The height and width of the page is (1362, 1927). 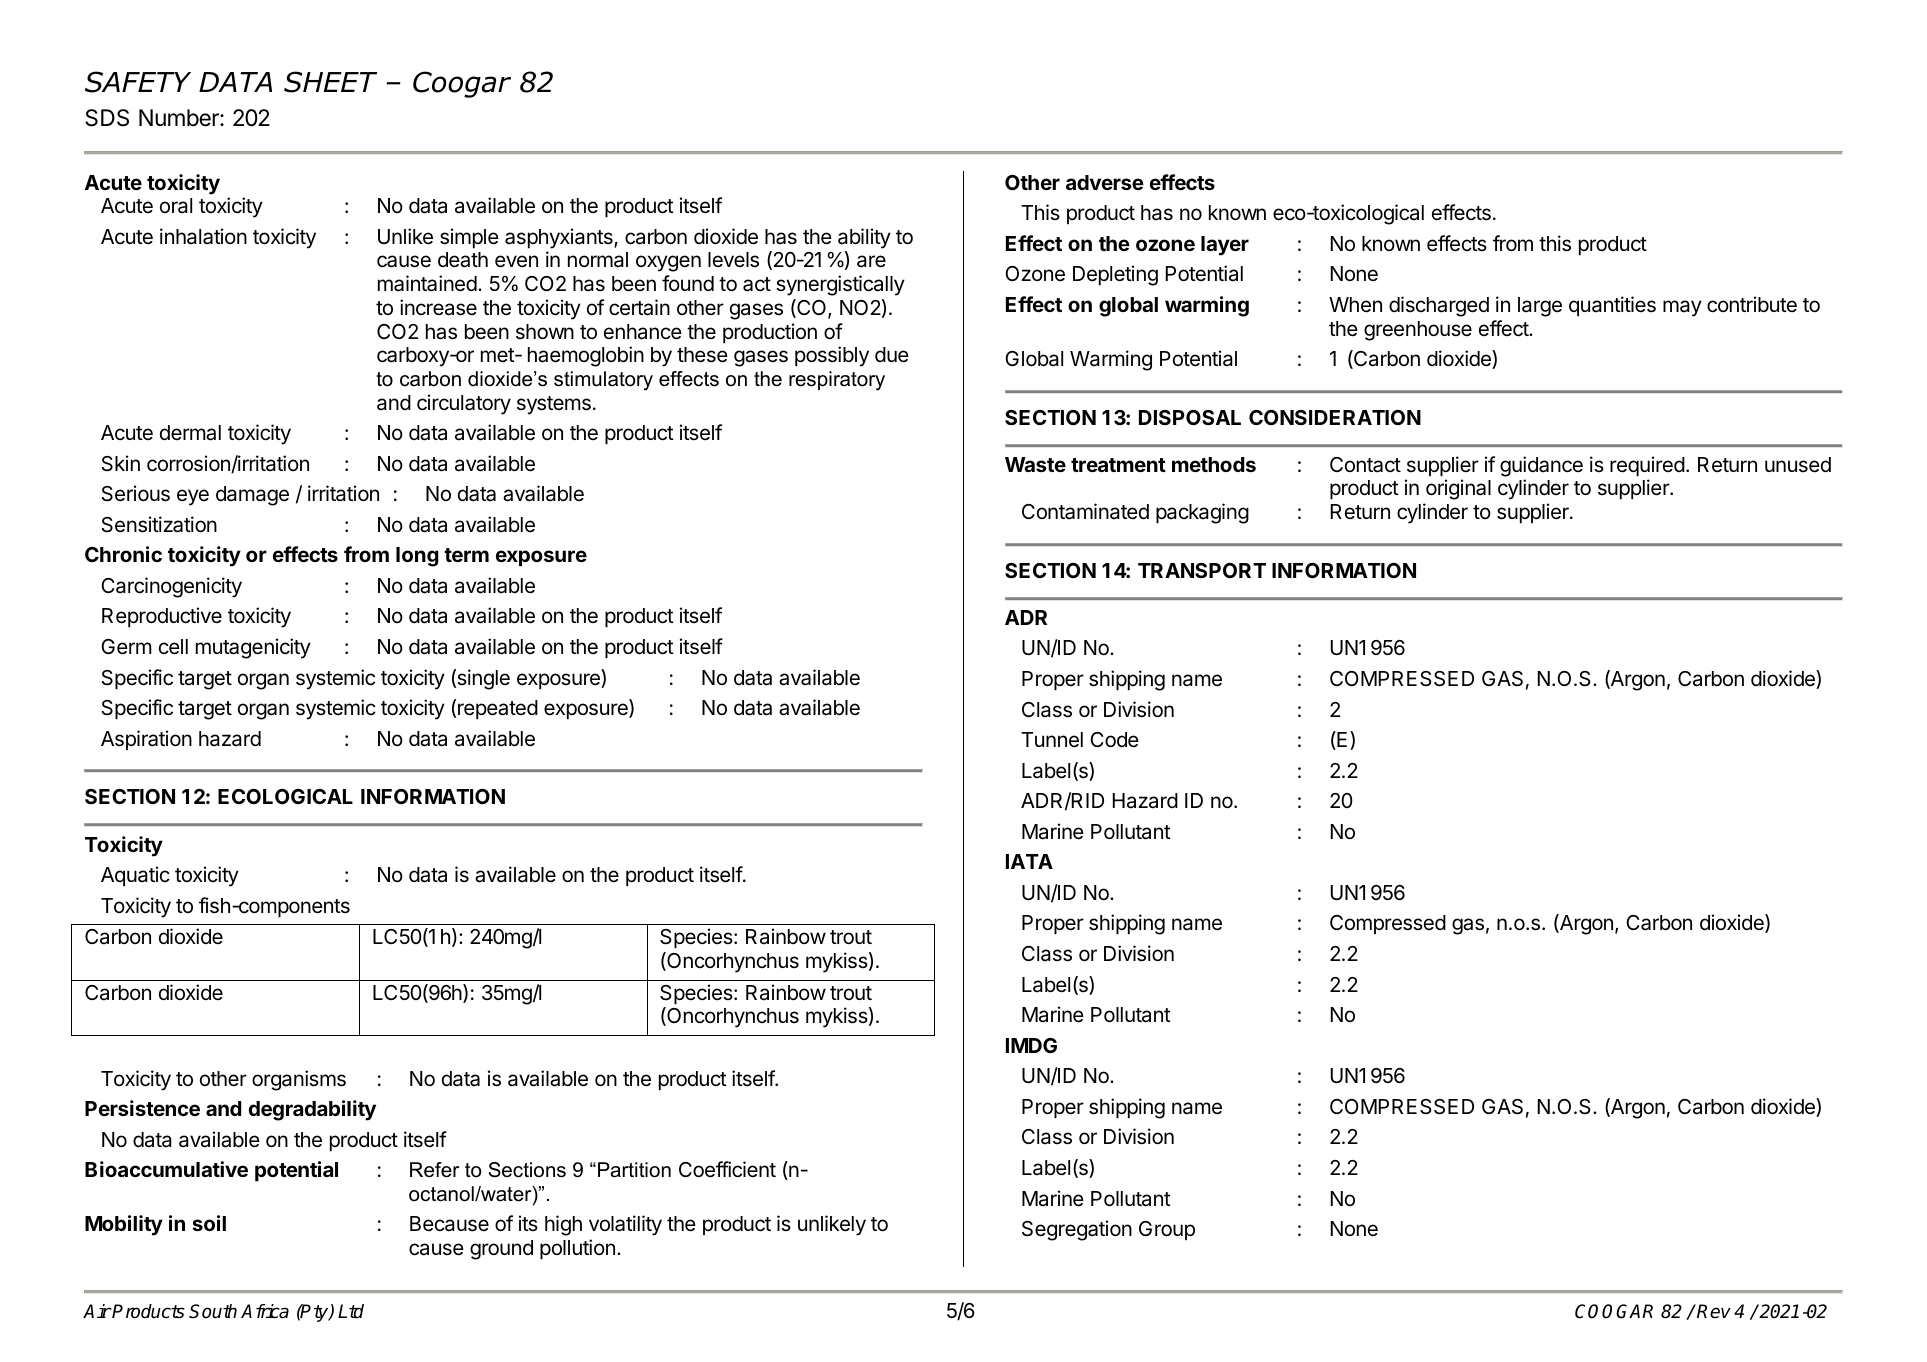 I want to click on layer, so click(x=1225, y=246).
